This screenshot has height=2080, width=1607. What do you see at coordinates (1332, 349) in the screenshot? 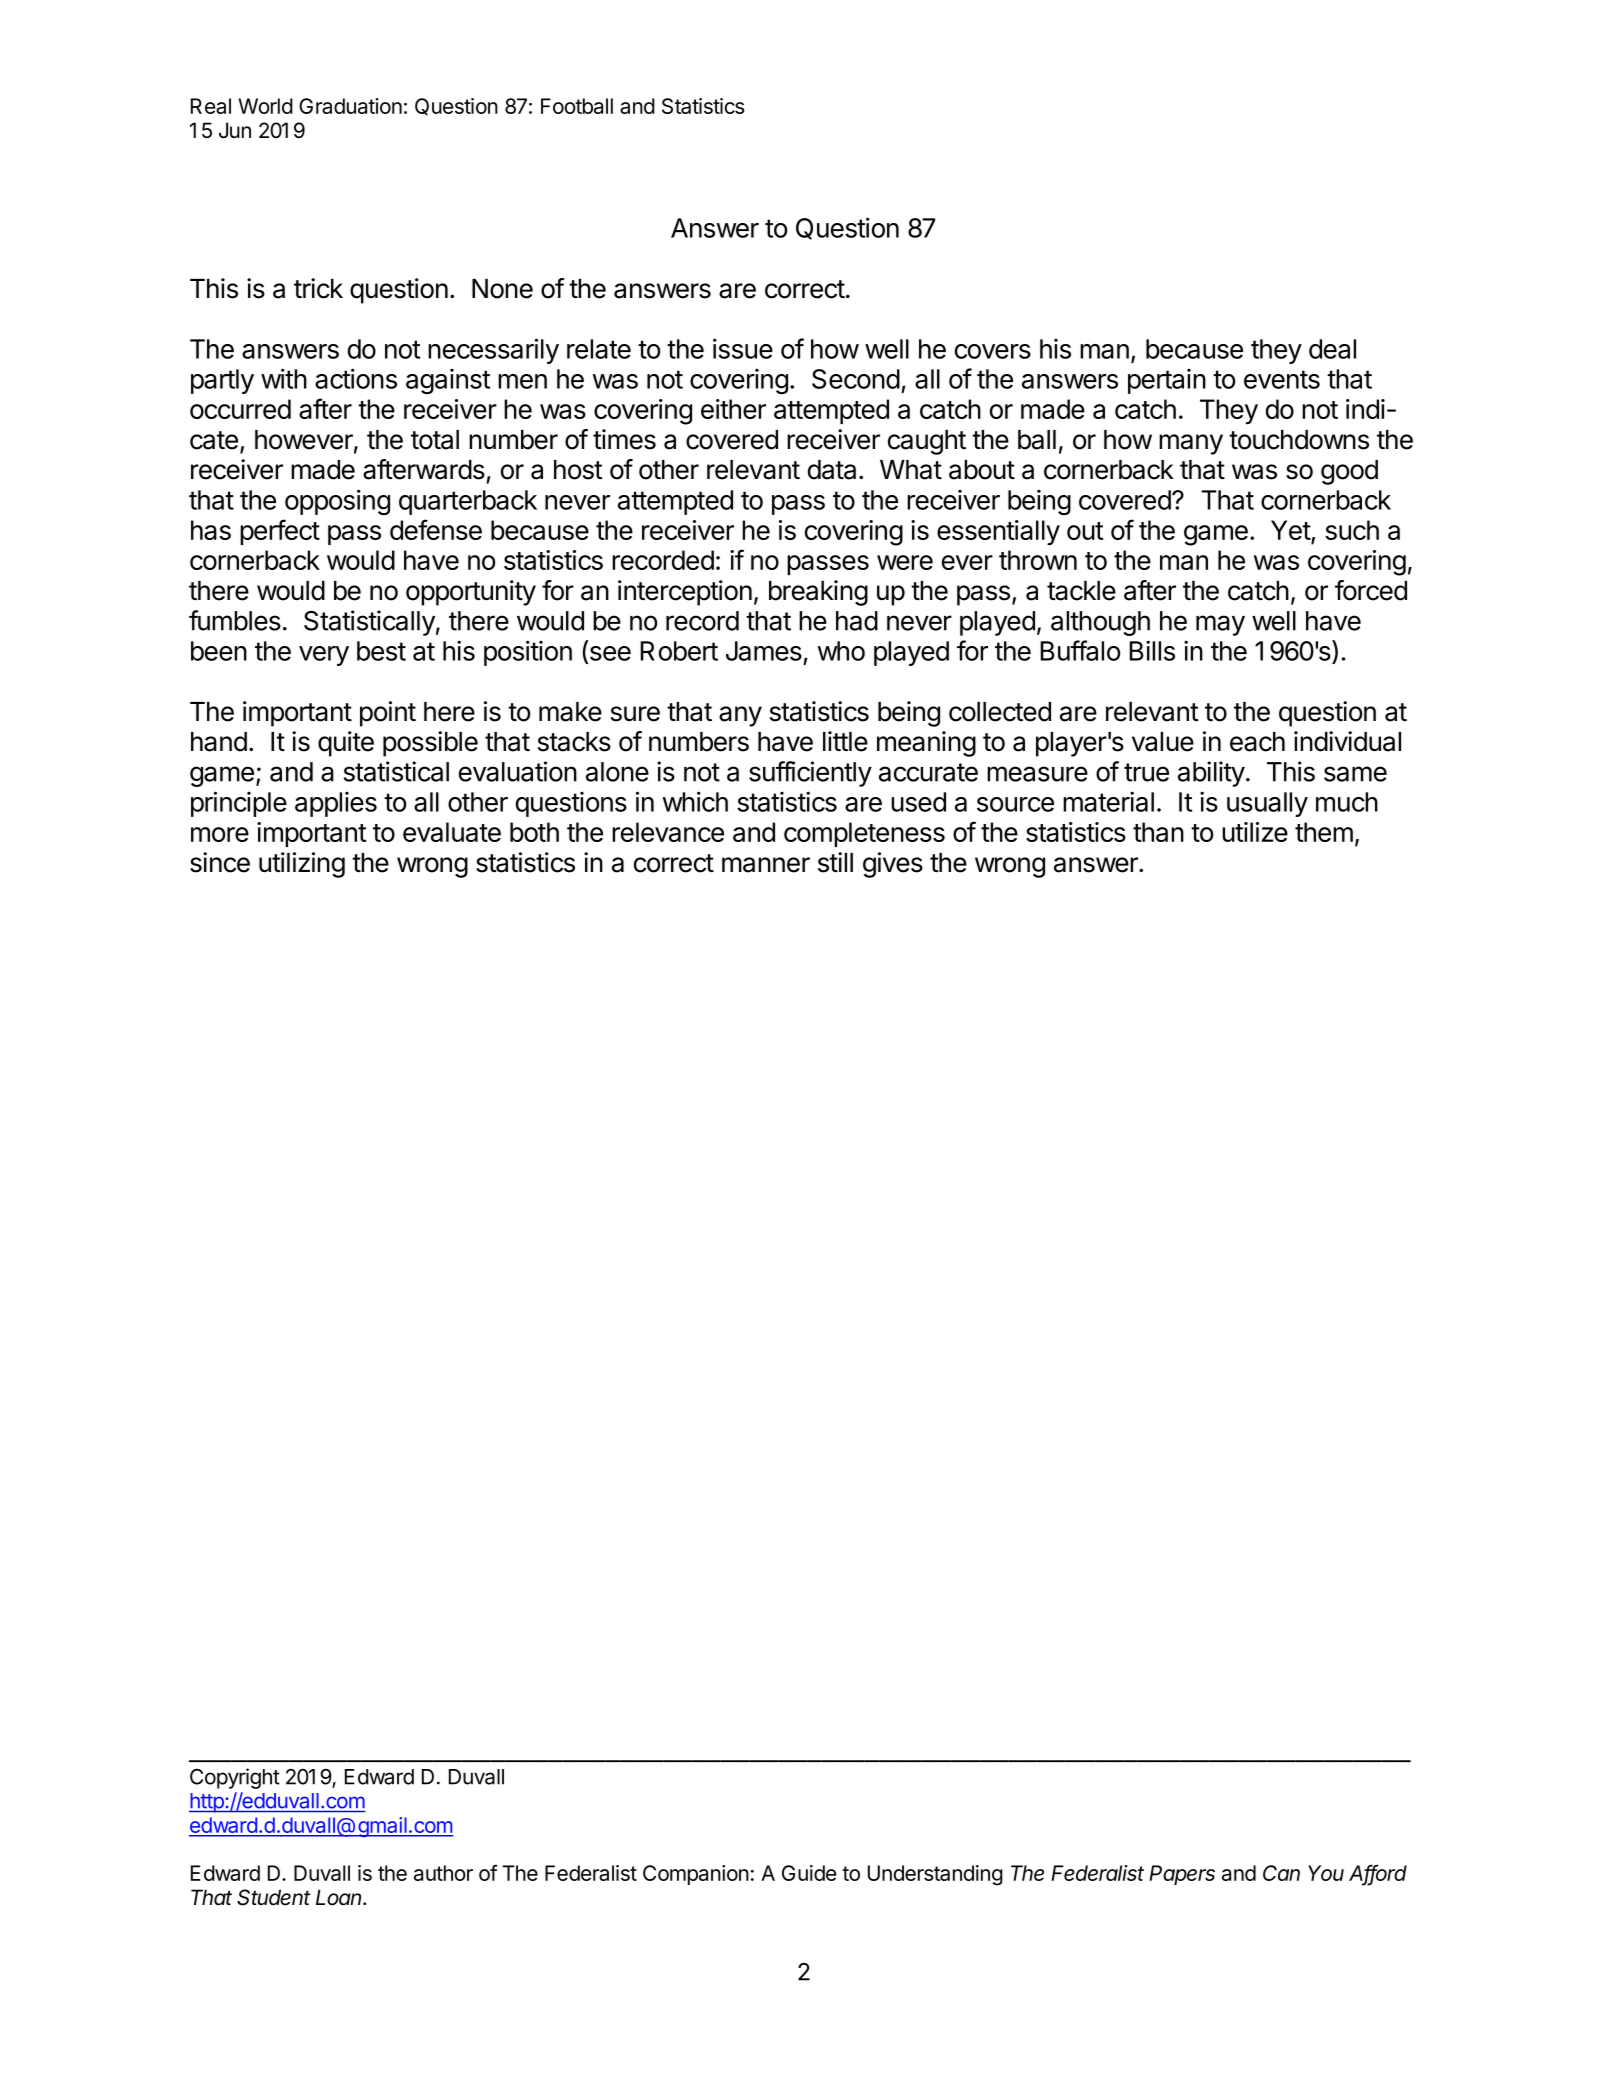
I see `deal` at bounding box center [1332, 349].
